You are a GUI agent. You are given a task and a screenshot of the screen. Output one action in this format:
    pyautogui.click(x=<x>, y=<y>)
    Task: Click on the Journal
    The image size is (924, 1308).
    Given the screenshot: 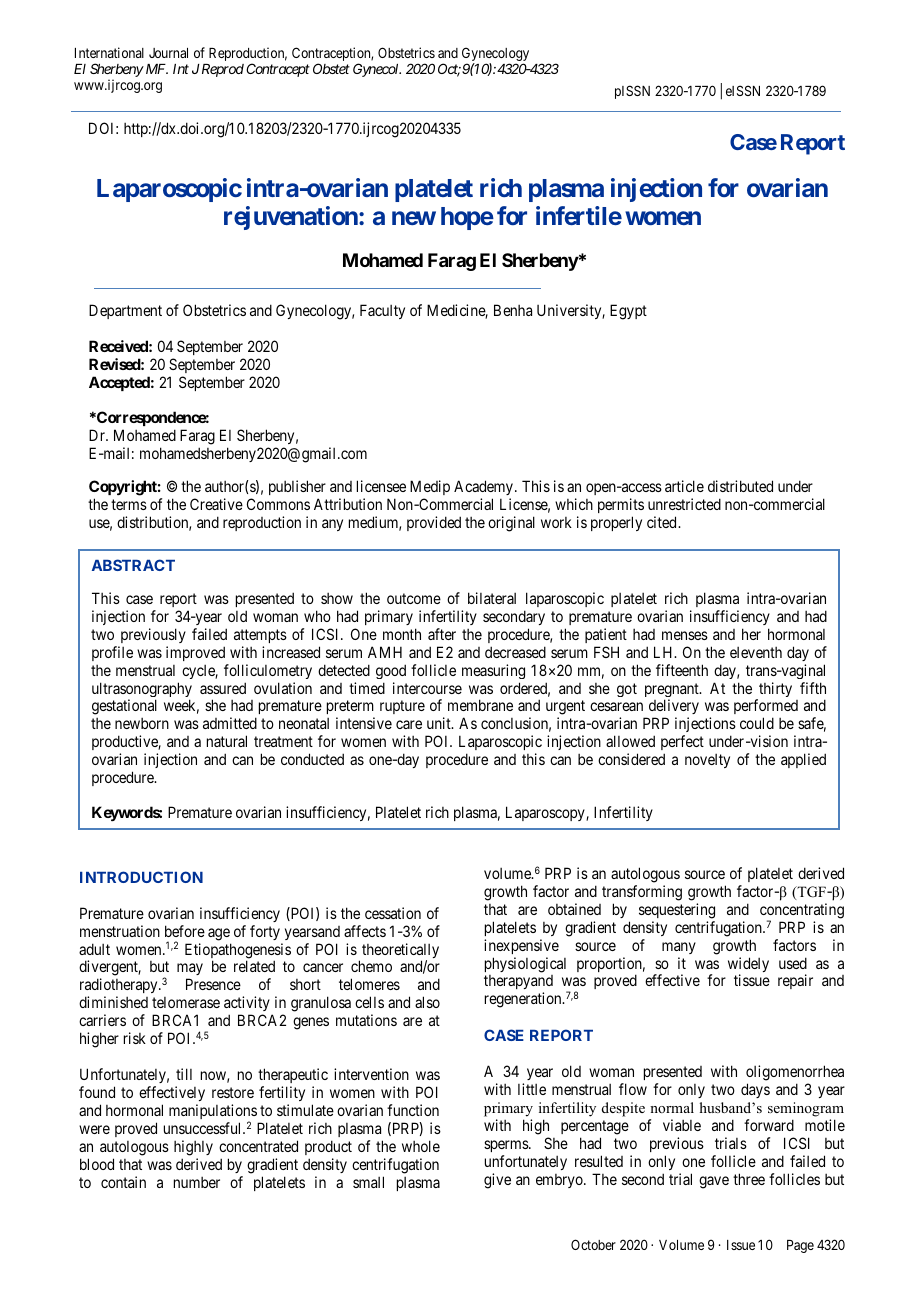 What is the action you would take?
    pyautogui.click(x=168, y=53)
